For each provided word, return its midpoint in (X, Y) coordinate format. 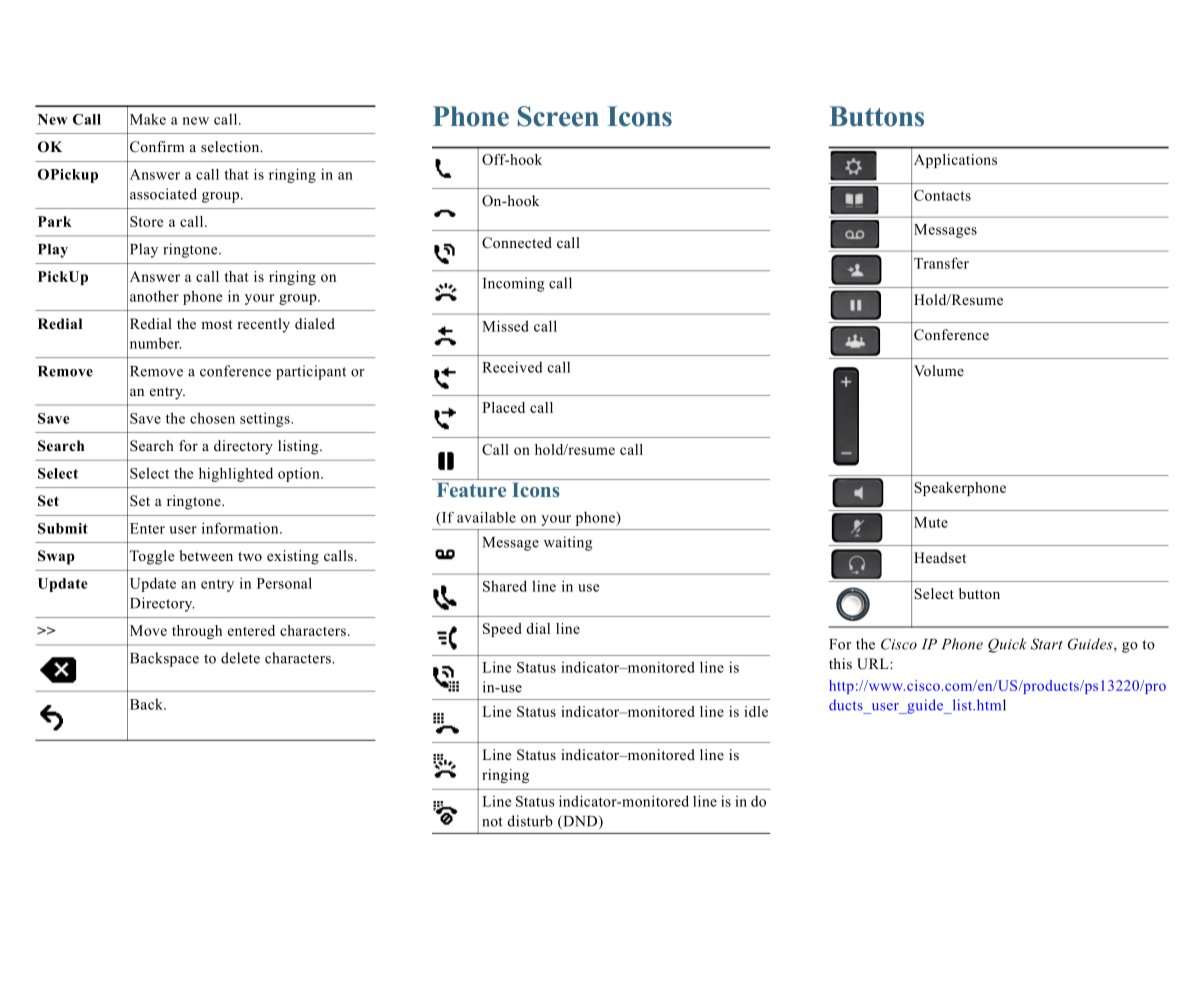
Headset (940, 557)
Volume (939, 370)
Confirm (157, 146)
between (206, 555)
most (217, 324)
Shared (505, 586)
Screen (558, 116)
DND (580, 822)
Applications (955, 161)
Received (512, 367)
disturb (530, 821)
